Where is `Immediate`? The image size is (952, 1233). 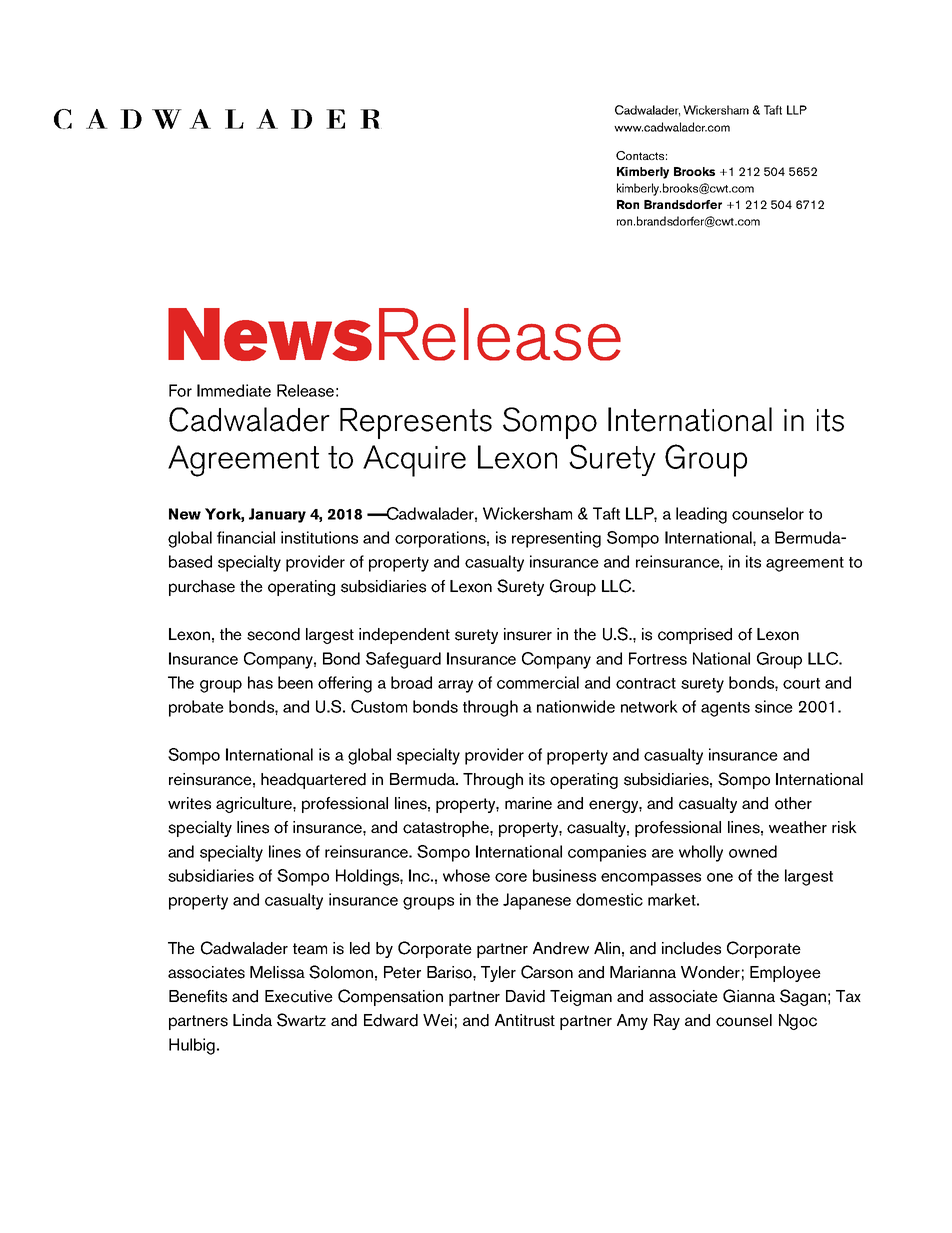 Immediate is located at coordinates (234, 390).
